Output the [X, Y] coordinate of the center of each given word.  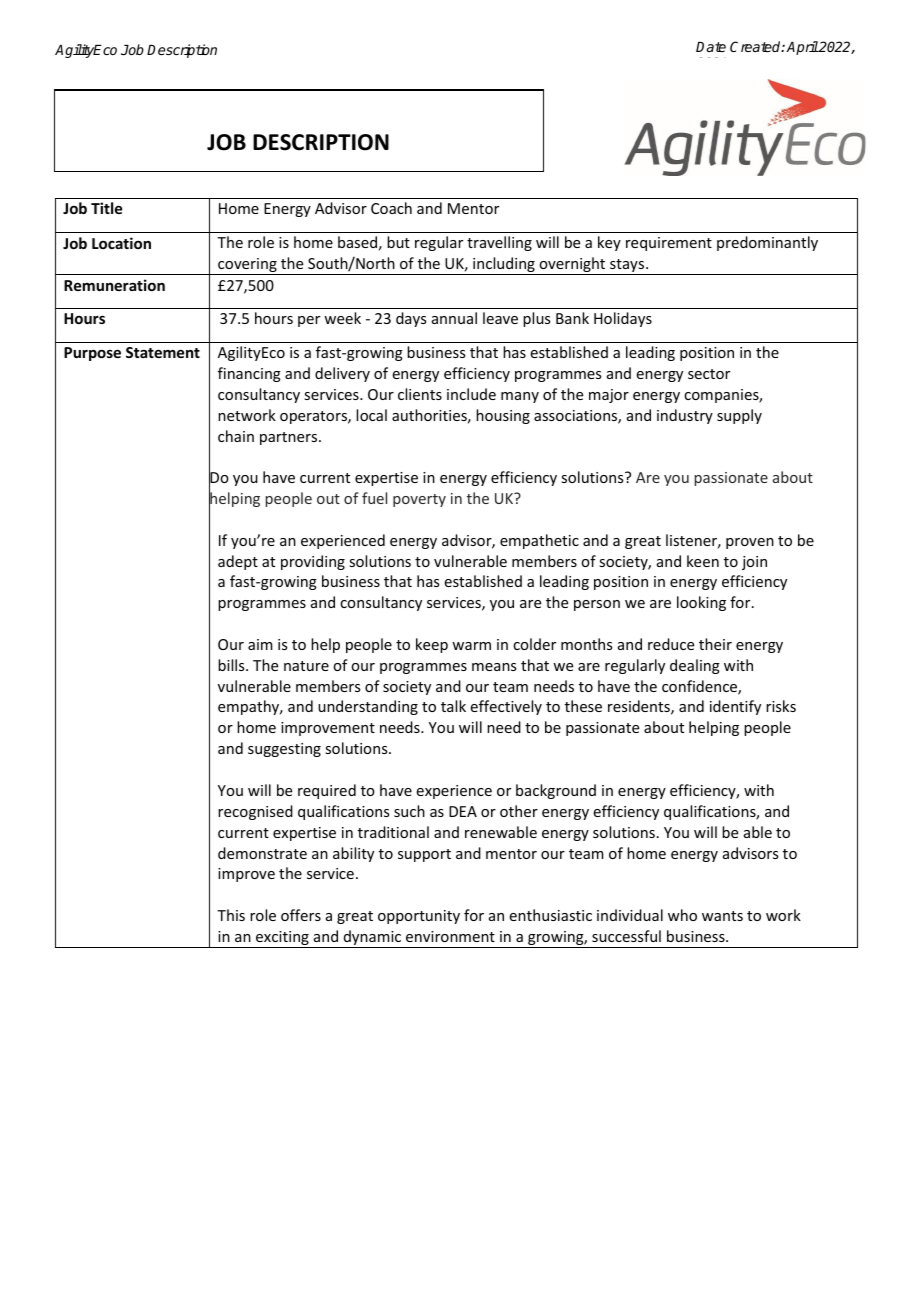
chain [236, 436]
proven [750, 543]
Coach [391, 208]
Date [711, 47]
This [231, 915]
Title [106, 208]
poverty [419, 500]
